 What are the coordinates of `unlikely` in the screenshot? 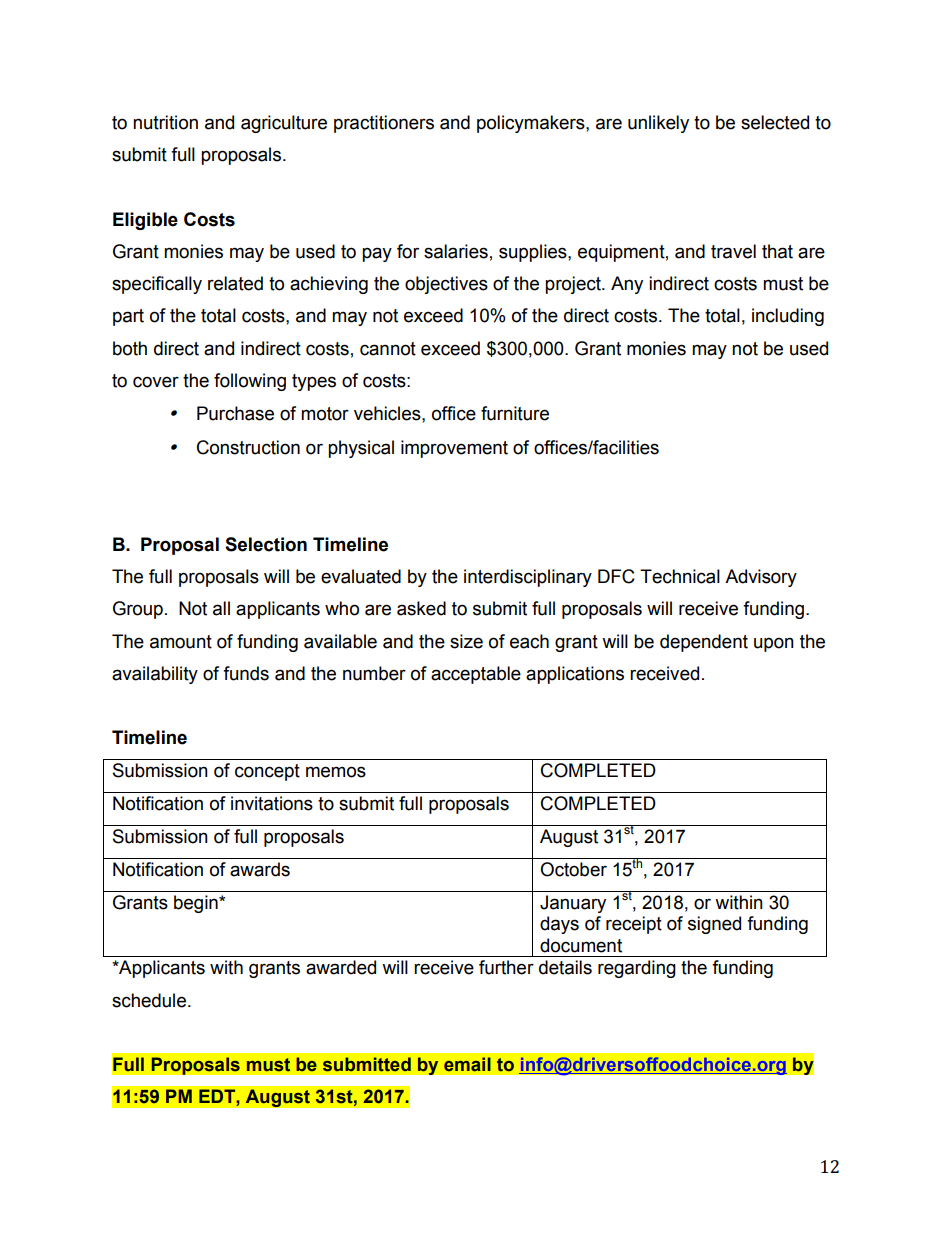 It's located at (658, 124).
